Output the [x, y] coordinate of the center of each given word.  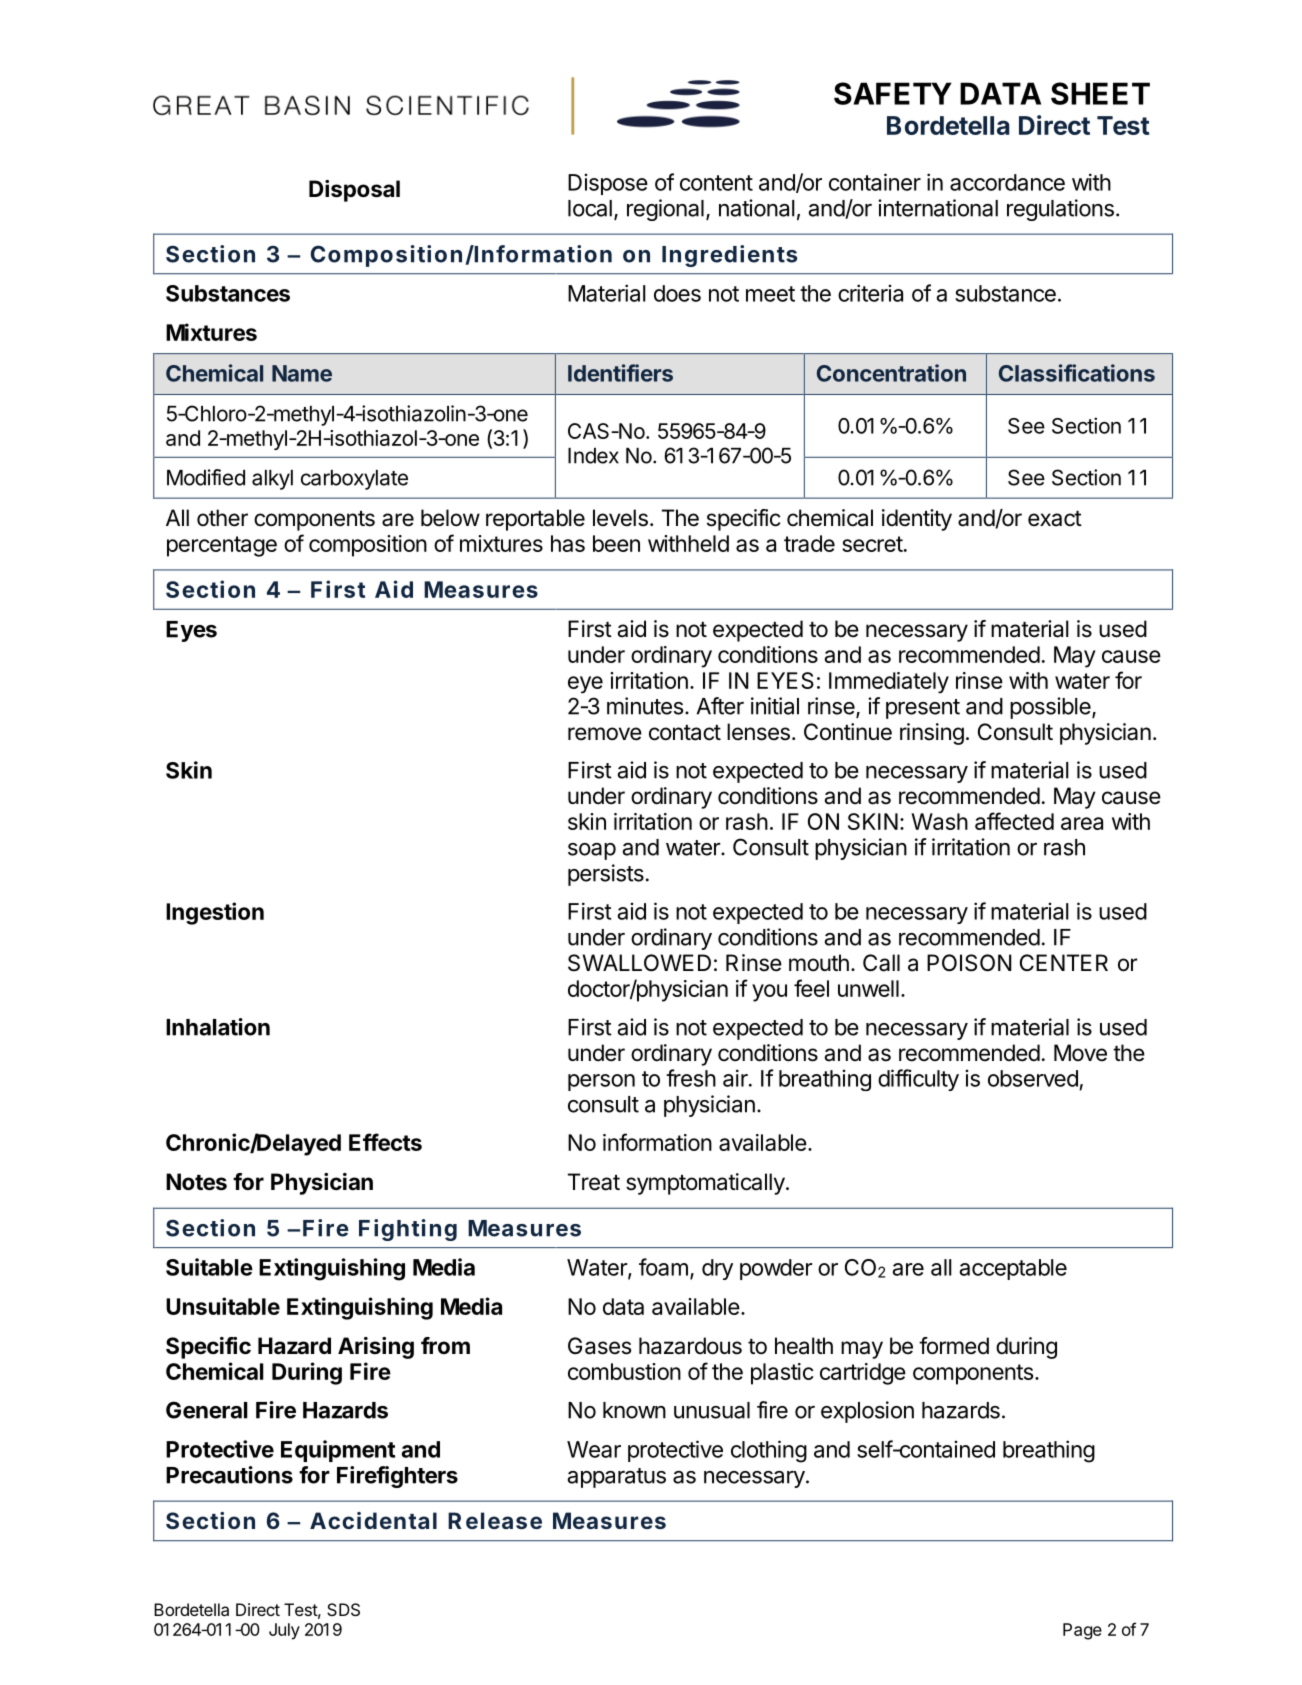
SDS [343, 1609]
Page [1082, 1631]
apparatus [617, 1478]
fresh [691, 1078]
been [616, 543]
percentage [222, 546]
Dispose [608, 184]
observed [1033, 1078]
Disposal [354, 191]
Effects [385, 1142]
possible [1050, 708]
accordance [1007, 182]
